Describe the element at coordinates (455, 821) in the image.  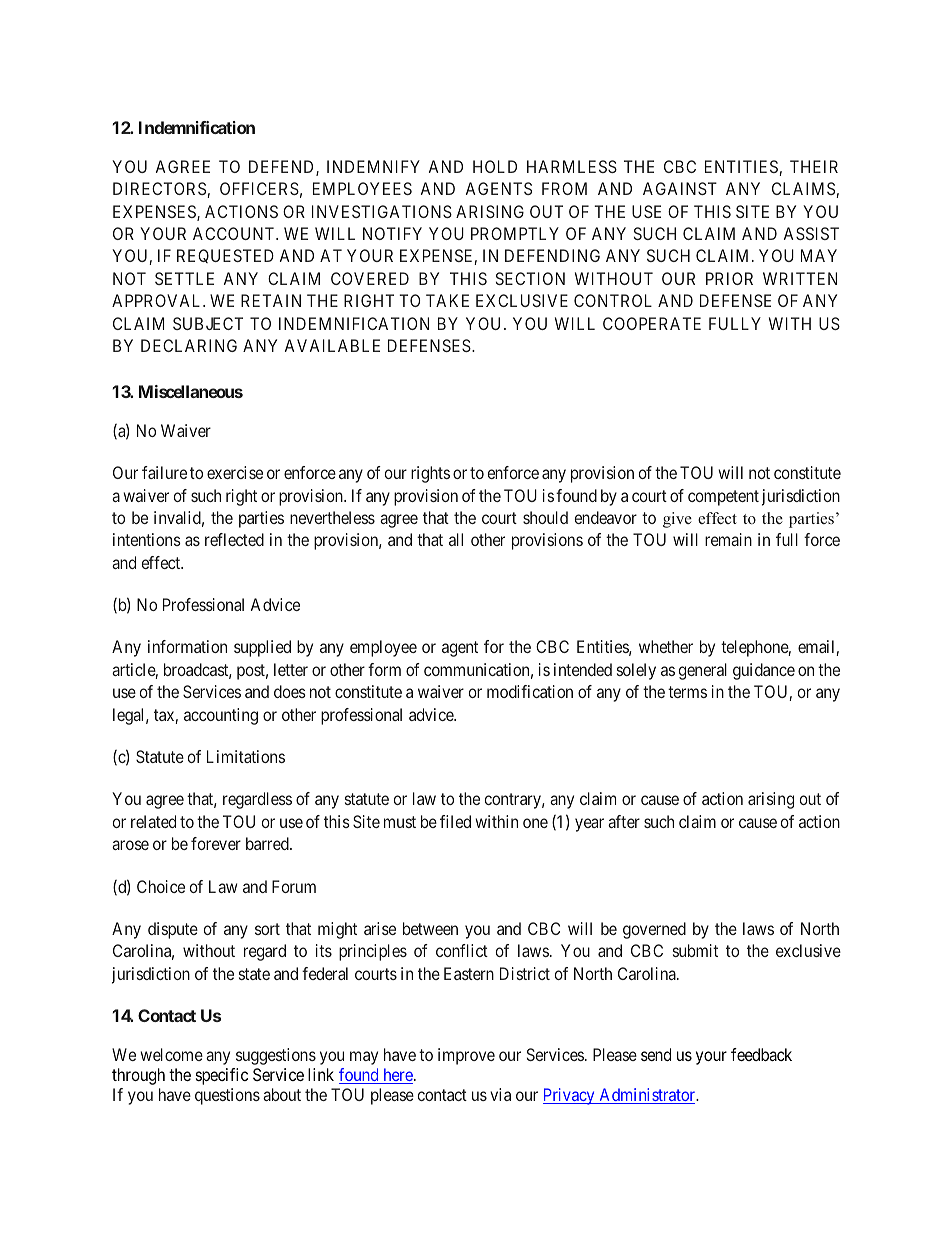
I see `filed` at that location.
